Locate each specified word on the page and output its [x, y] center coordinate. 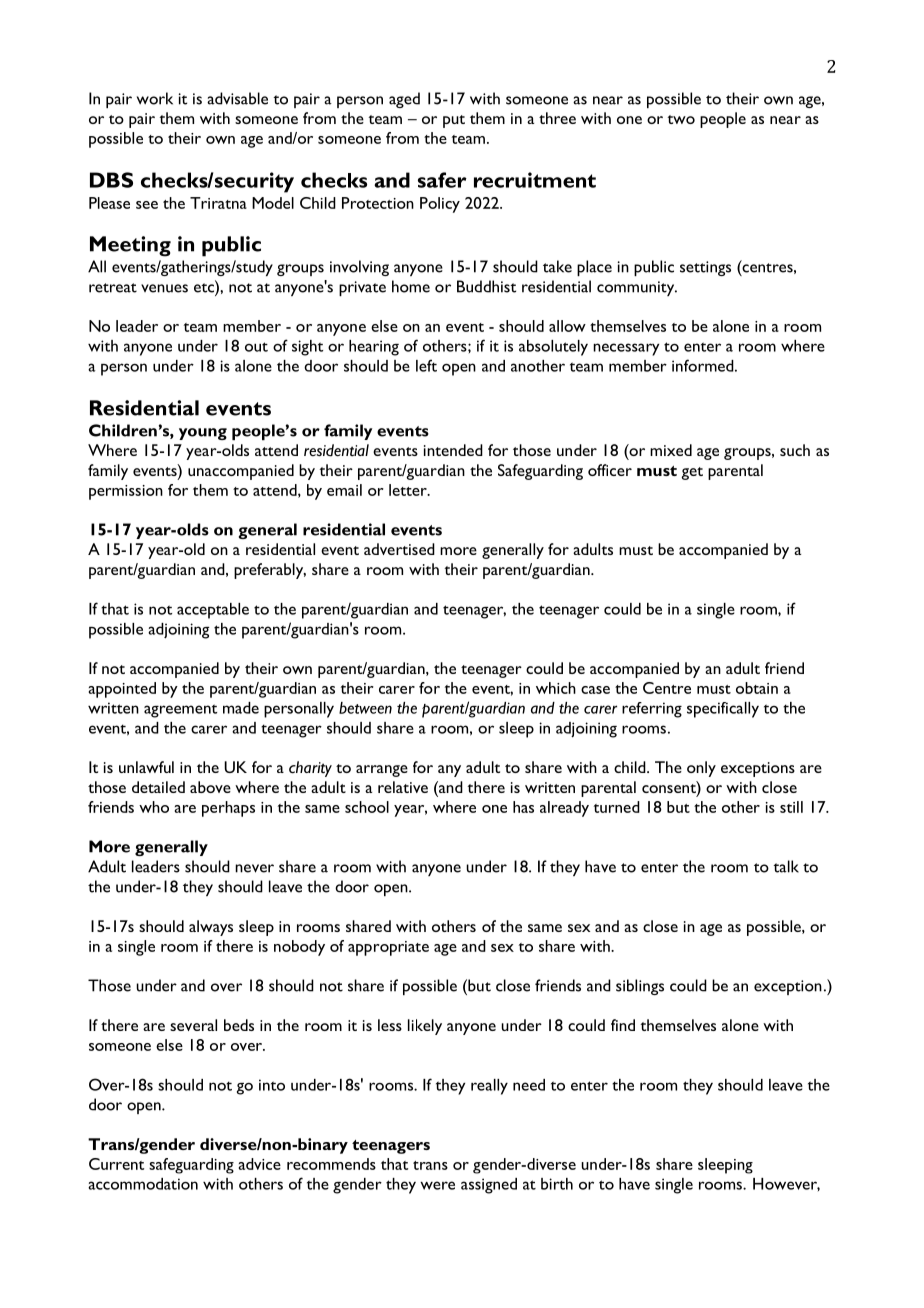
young [203, 434]
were [437, 1185]
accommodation [143, 1184]
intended [453, 450]
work [155, 98]
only [701, 769]
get [692, 473]
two [681, 119]
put [454, 121]
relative [403, 787]
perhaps [228, 809]
